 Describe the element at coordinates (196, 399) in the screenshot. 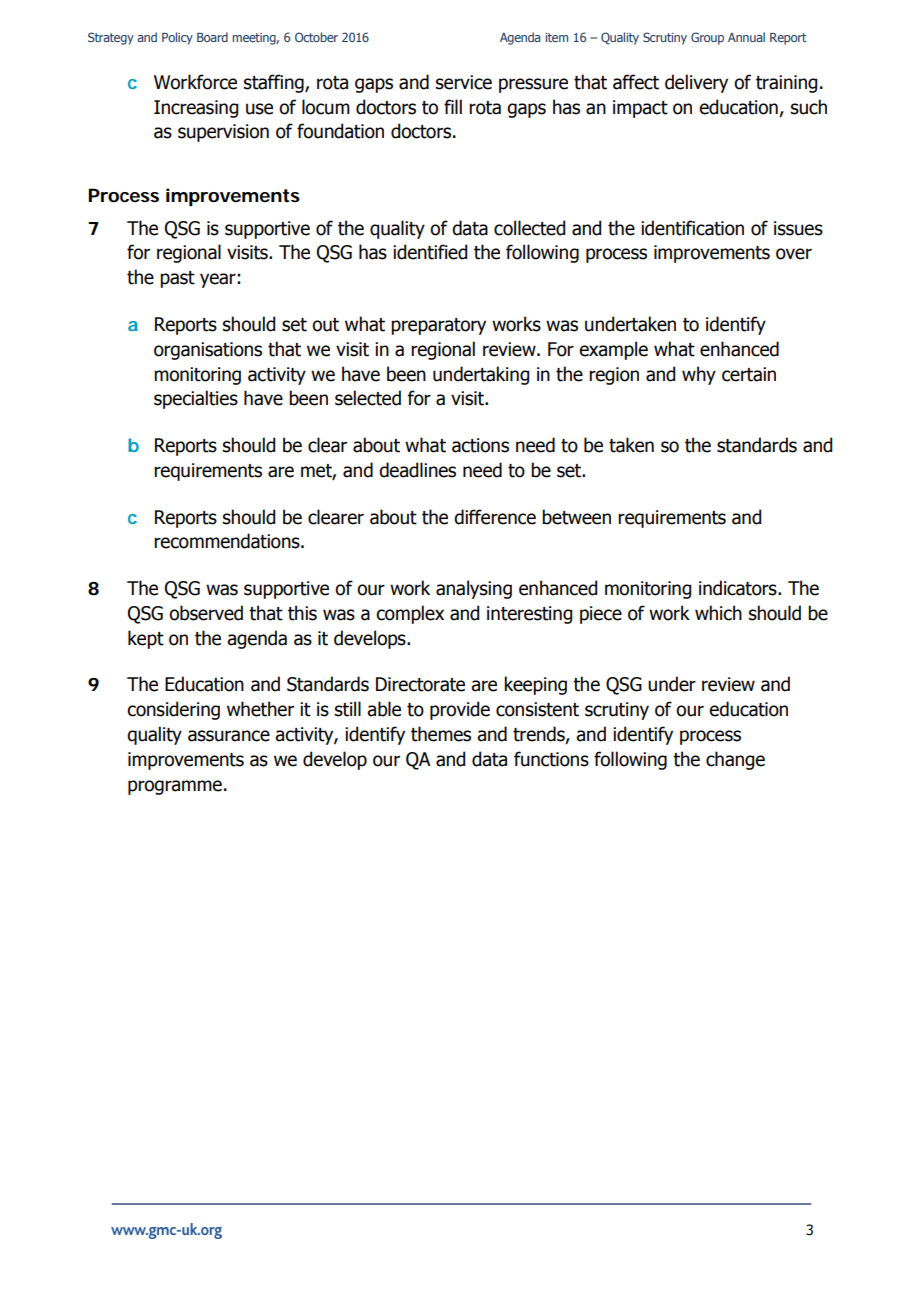

I see `specialties` at that location.
